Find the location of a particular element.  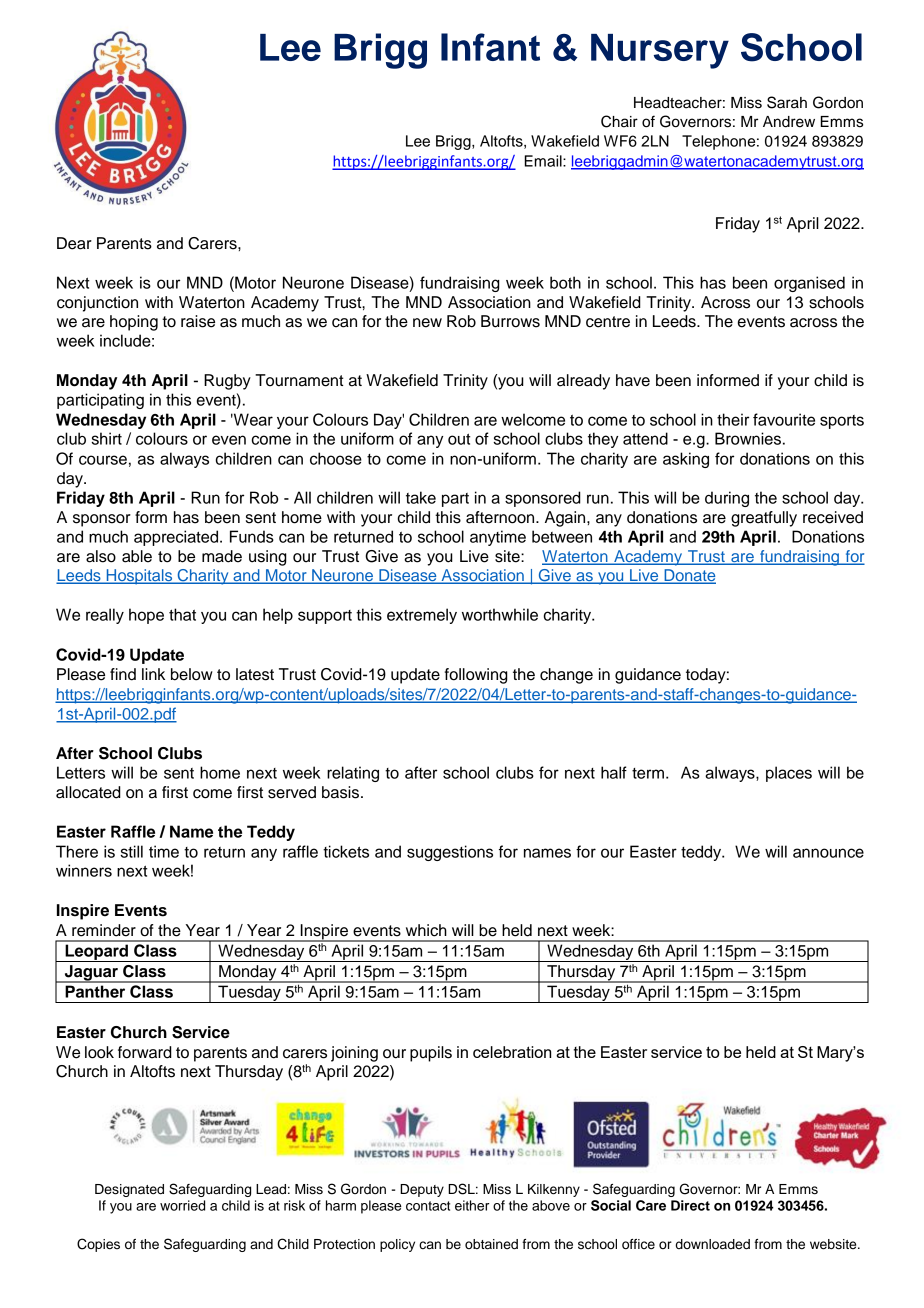

Dear is located at coordinates (74, 243).
